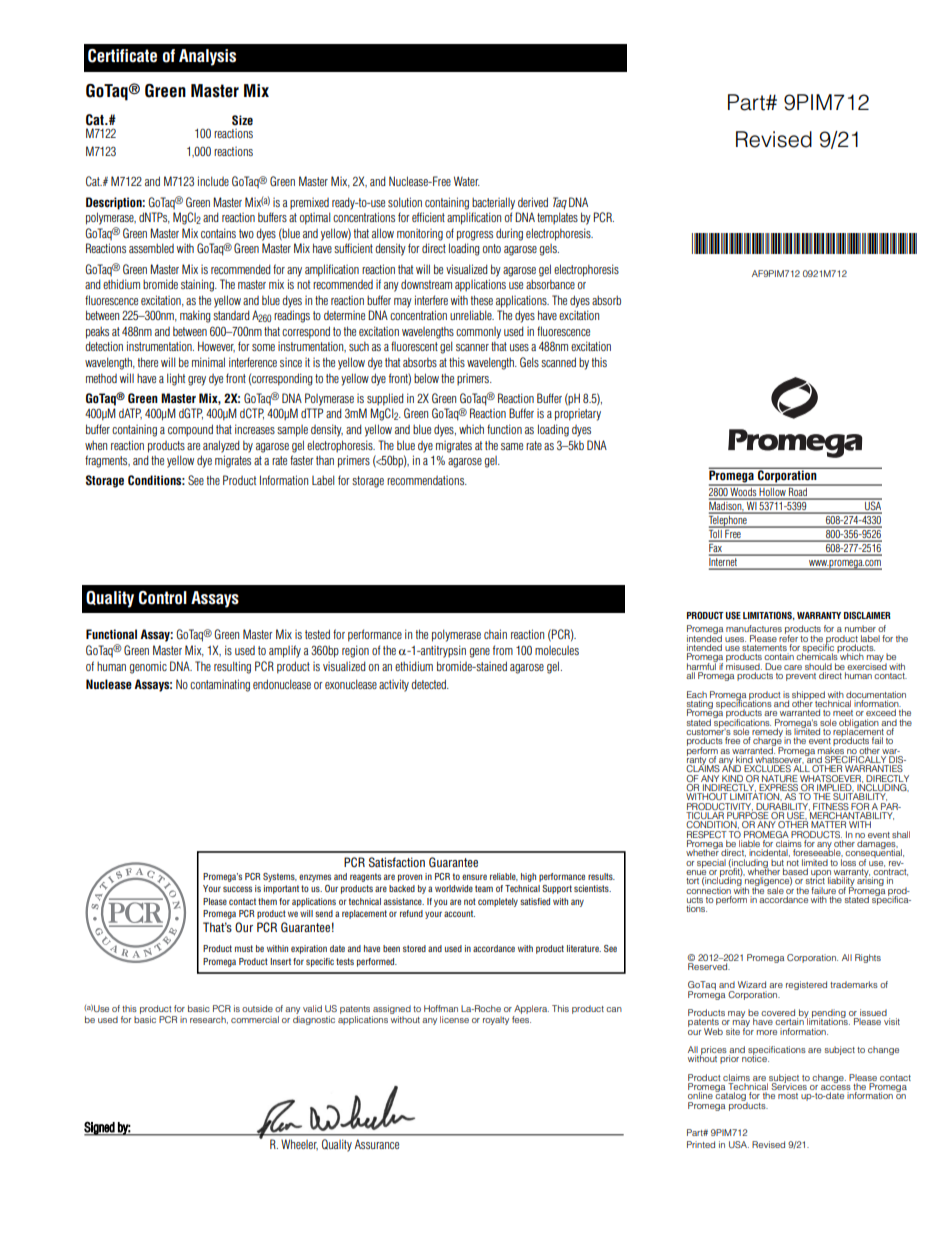 The image size is (952, 1233). I want to click on proprietary, so click(578, 415).
